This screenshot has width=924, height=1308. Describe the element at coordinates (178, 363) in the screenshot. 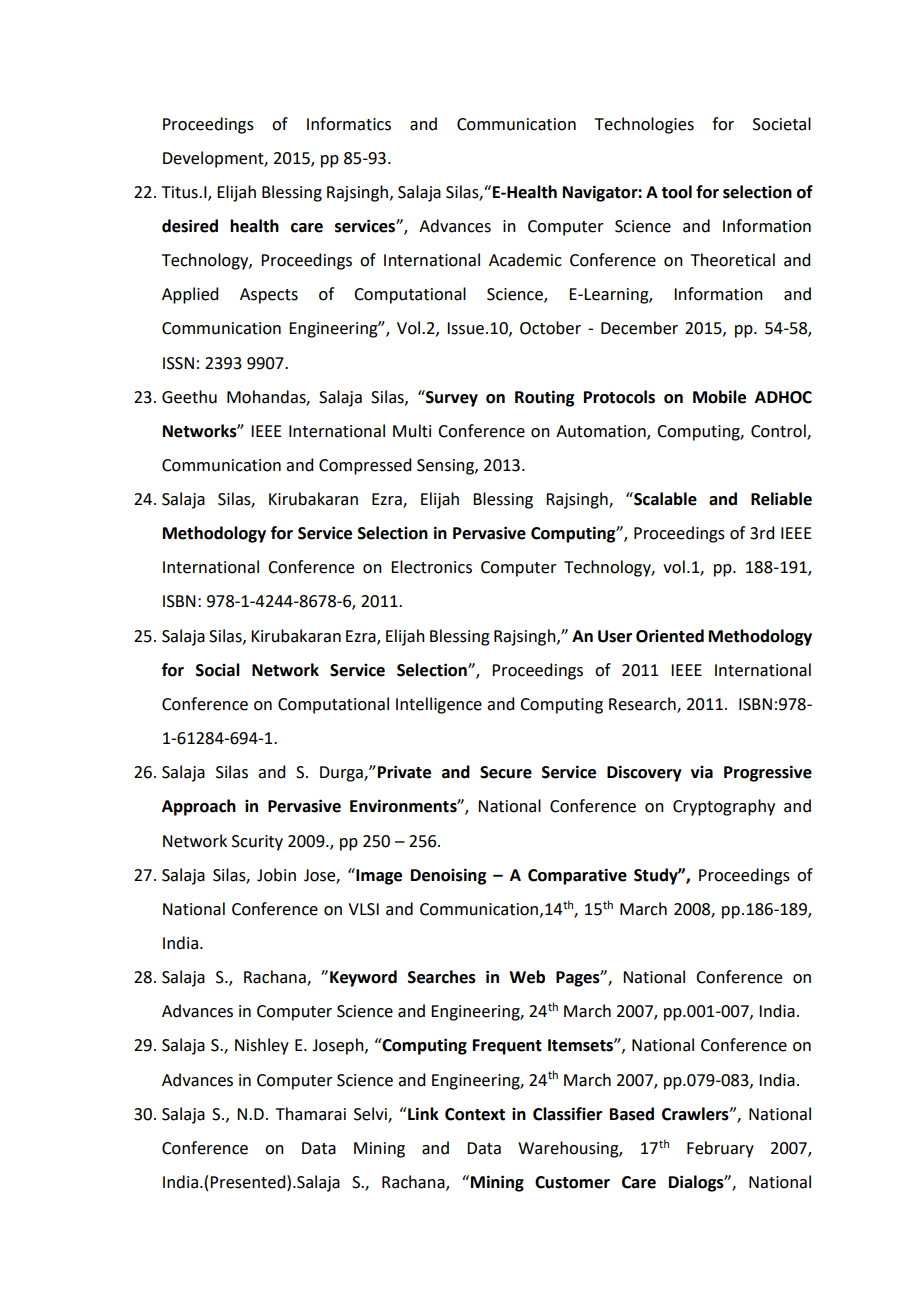

I see `ISSN` at that location.
